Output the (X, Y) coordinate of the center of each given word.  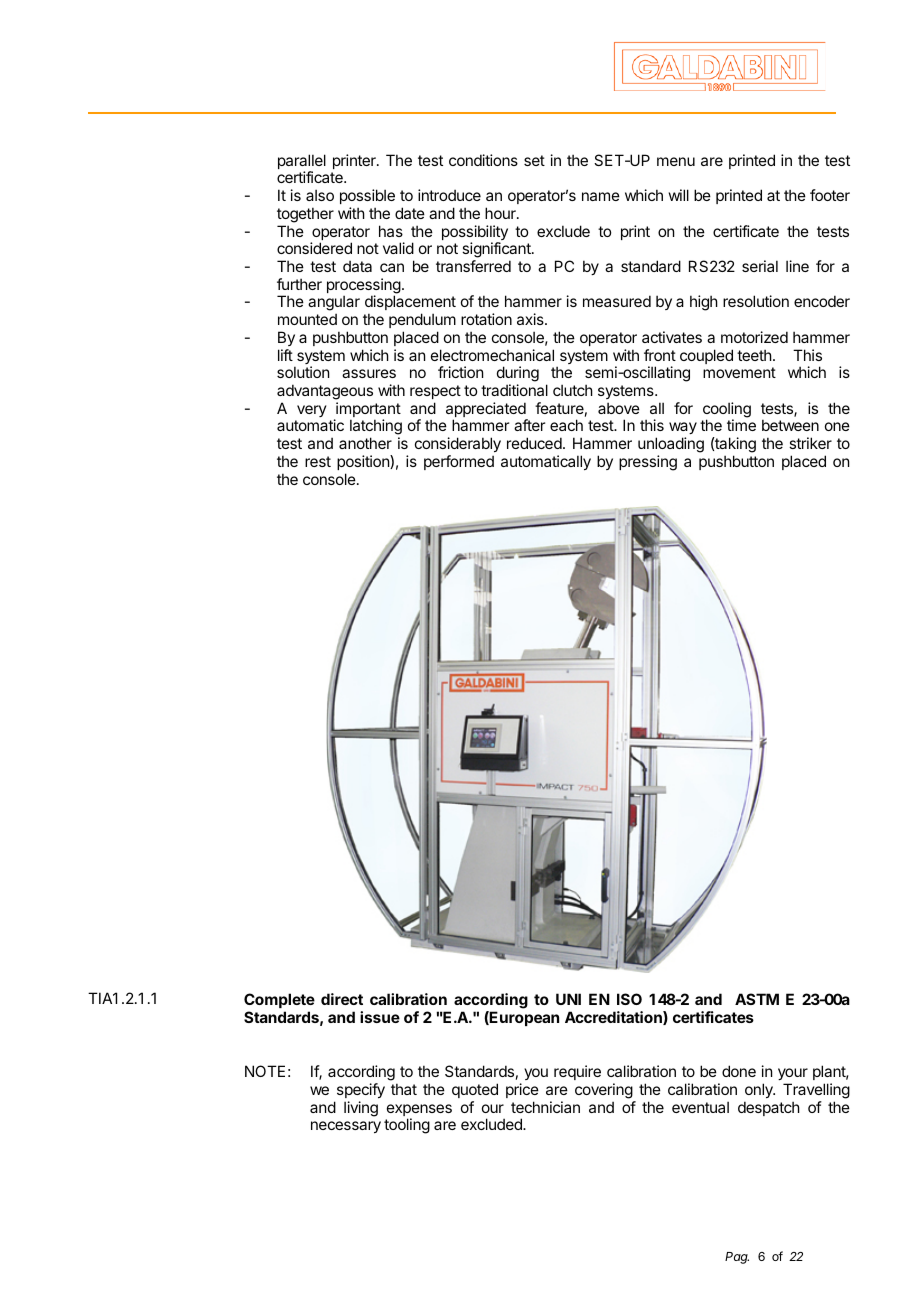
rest (318, 461)
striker (810, 443)
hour (501, 213)
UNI (568, 999)
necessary (346, 1127)
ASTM (757, 999)
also (320, 195)
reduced (534, 443)
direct (342, 999)
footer (830, 195)
